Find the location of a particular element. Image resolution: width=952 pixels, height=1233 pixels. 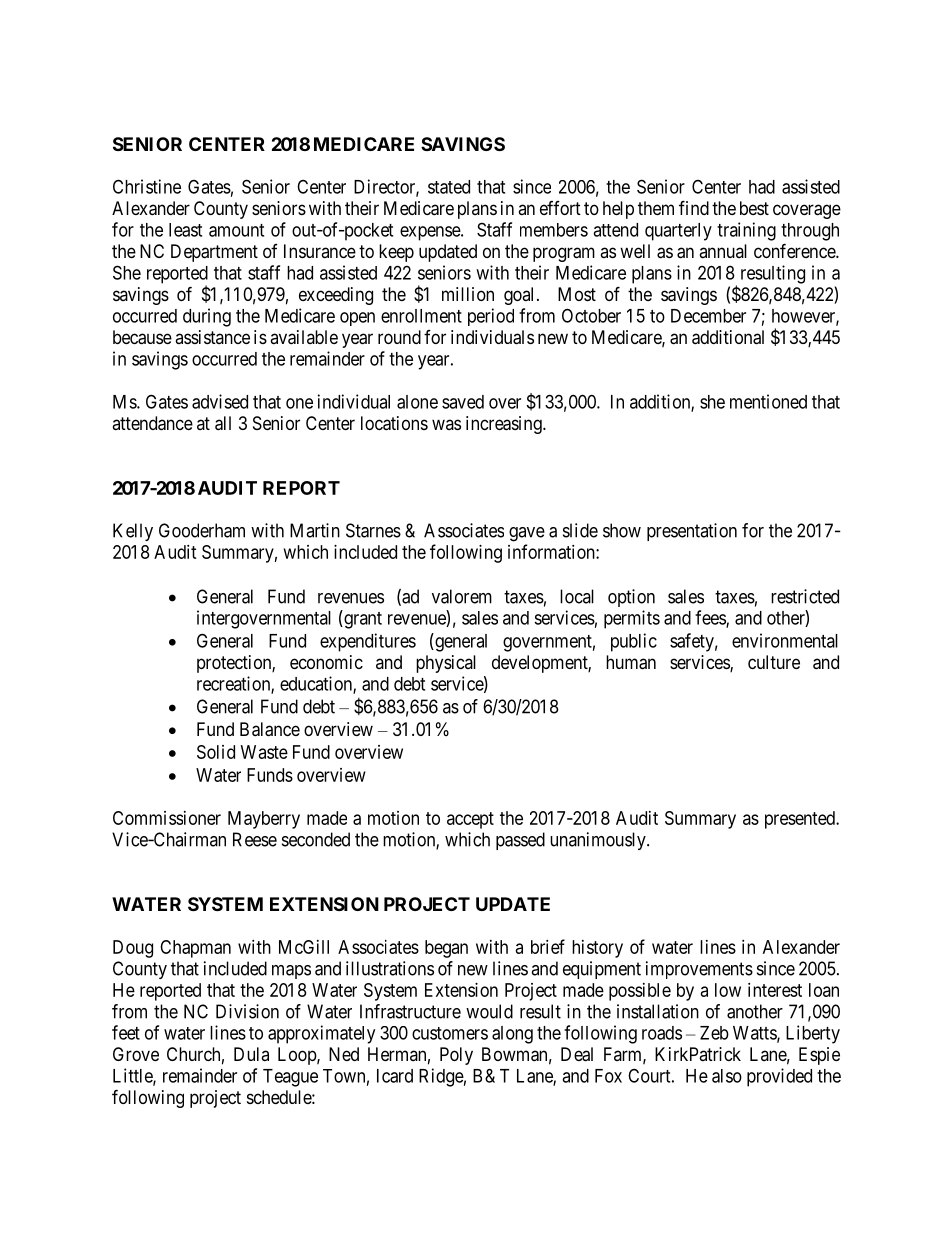

advised is located at coordinates (220, 401).
